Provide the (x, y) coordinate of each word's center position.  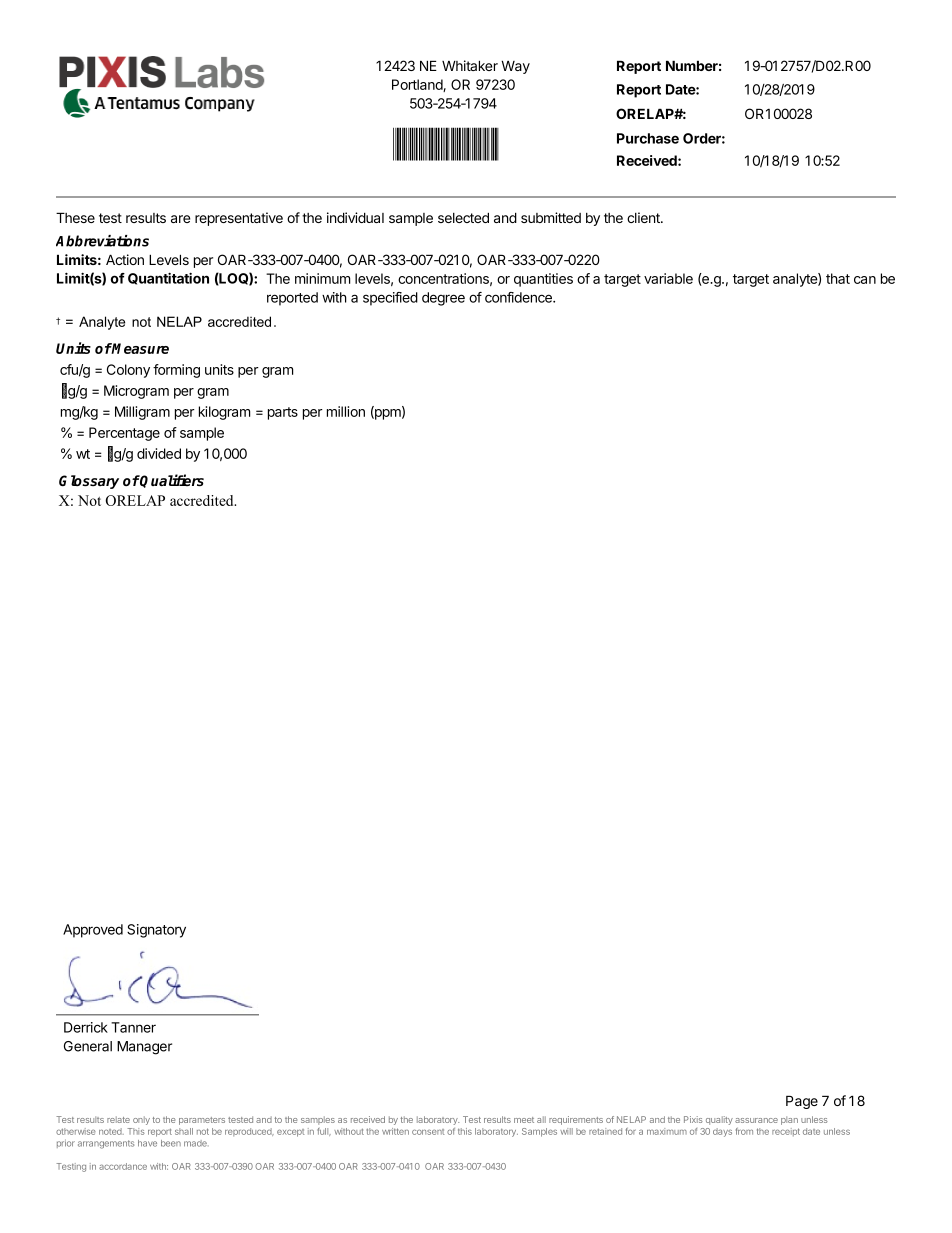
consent (428, 1132)
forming (176, 371)
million (346, 411)
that (838, 278)
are (180, 219)
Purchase (648, 138)
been (171, 1143)
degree (443, 299)
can (865, 280)
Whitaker (470, 65)
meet (524, 1120)
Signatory (156, 931)
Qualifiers (171, 481)
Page (802, 1102)
